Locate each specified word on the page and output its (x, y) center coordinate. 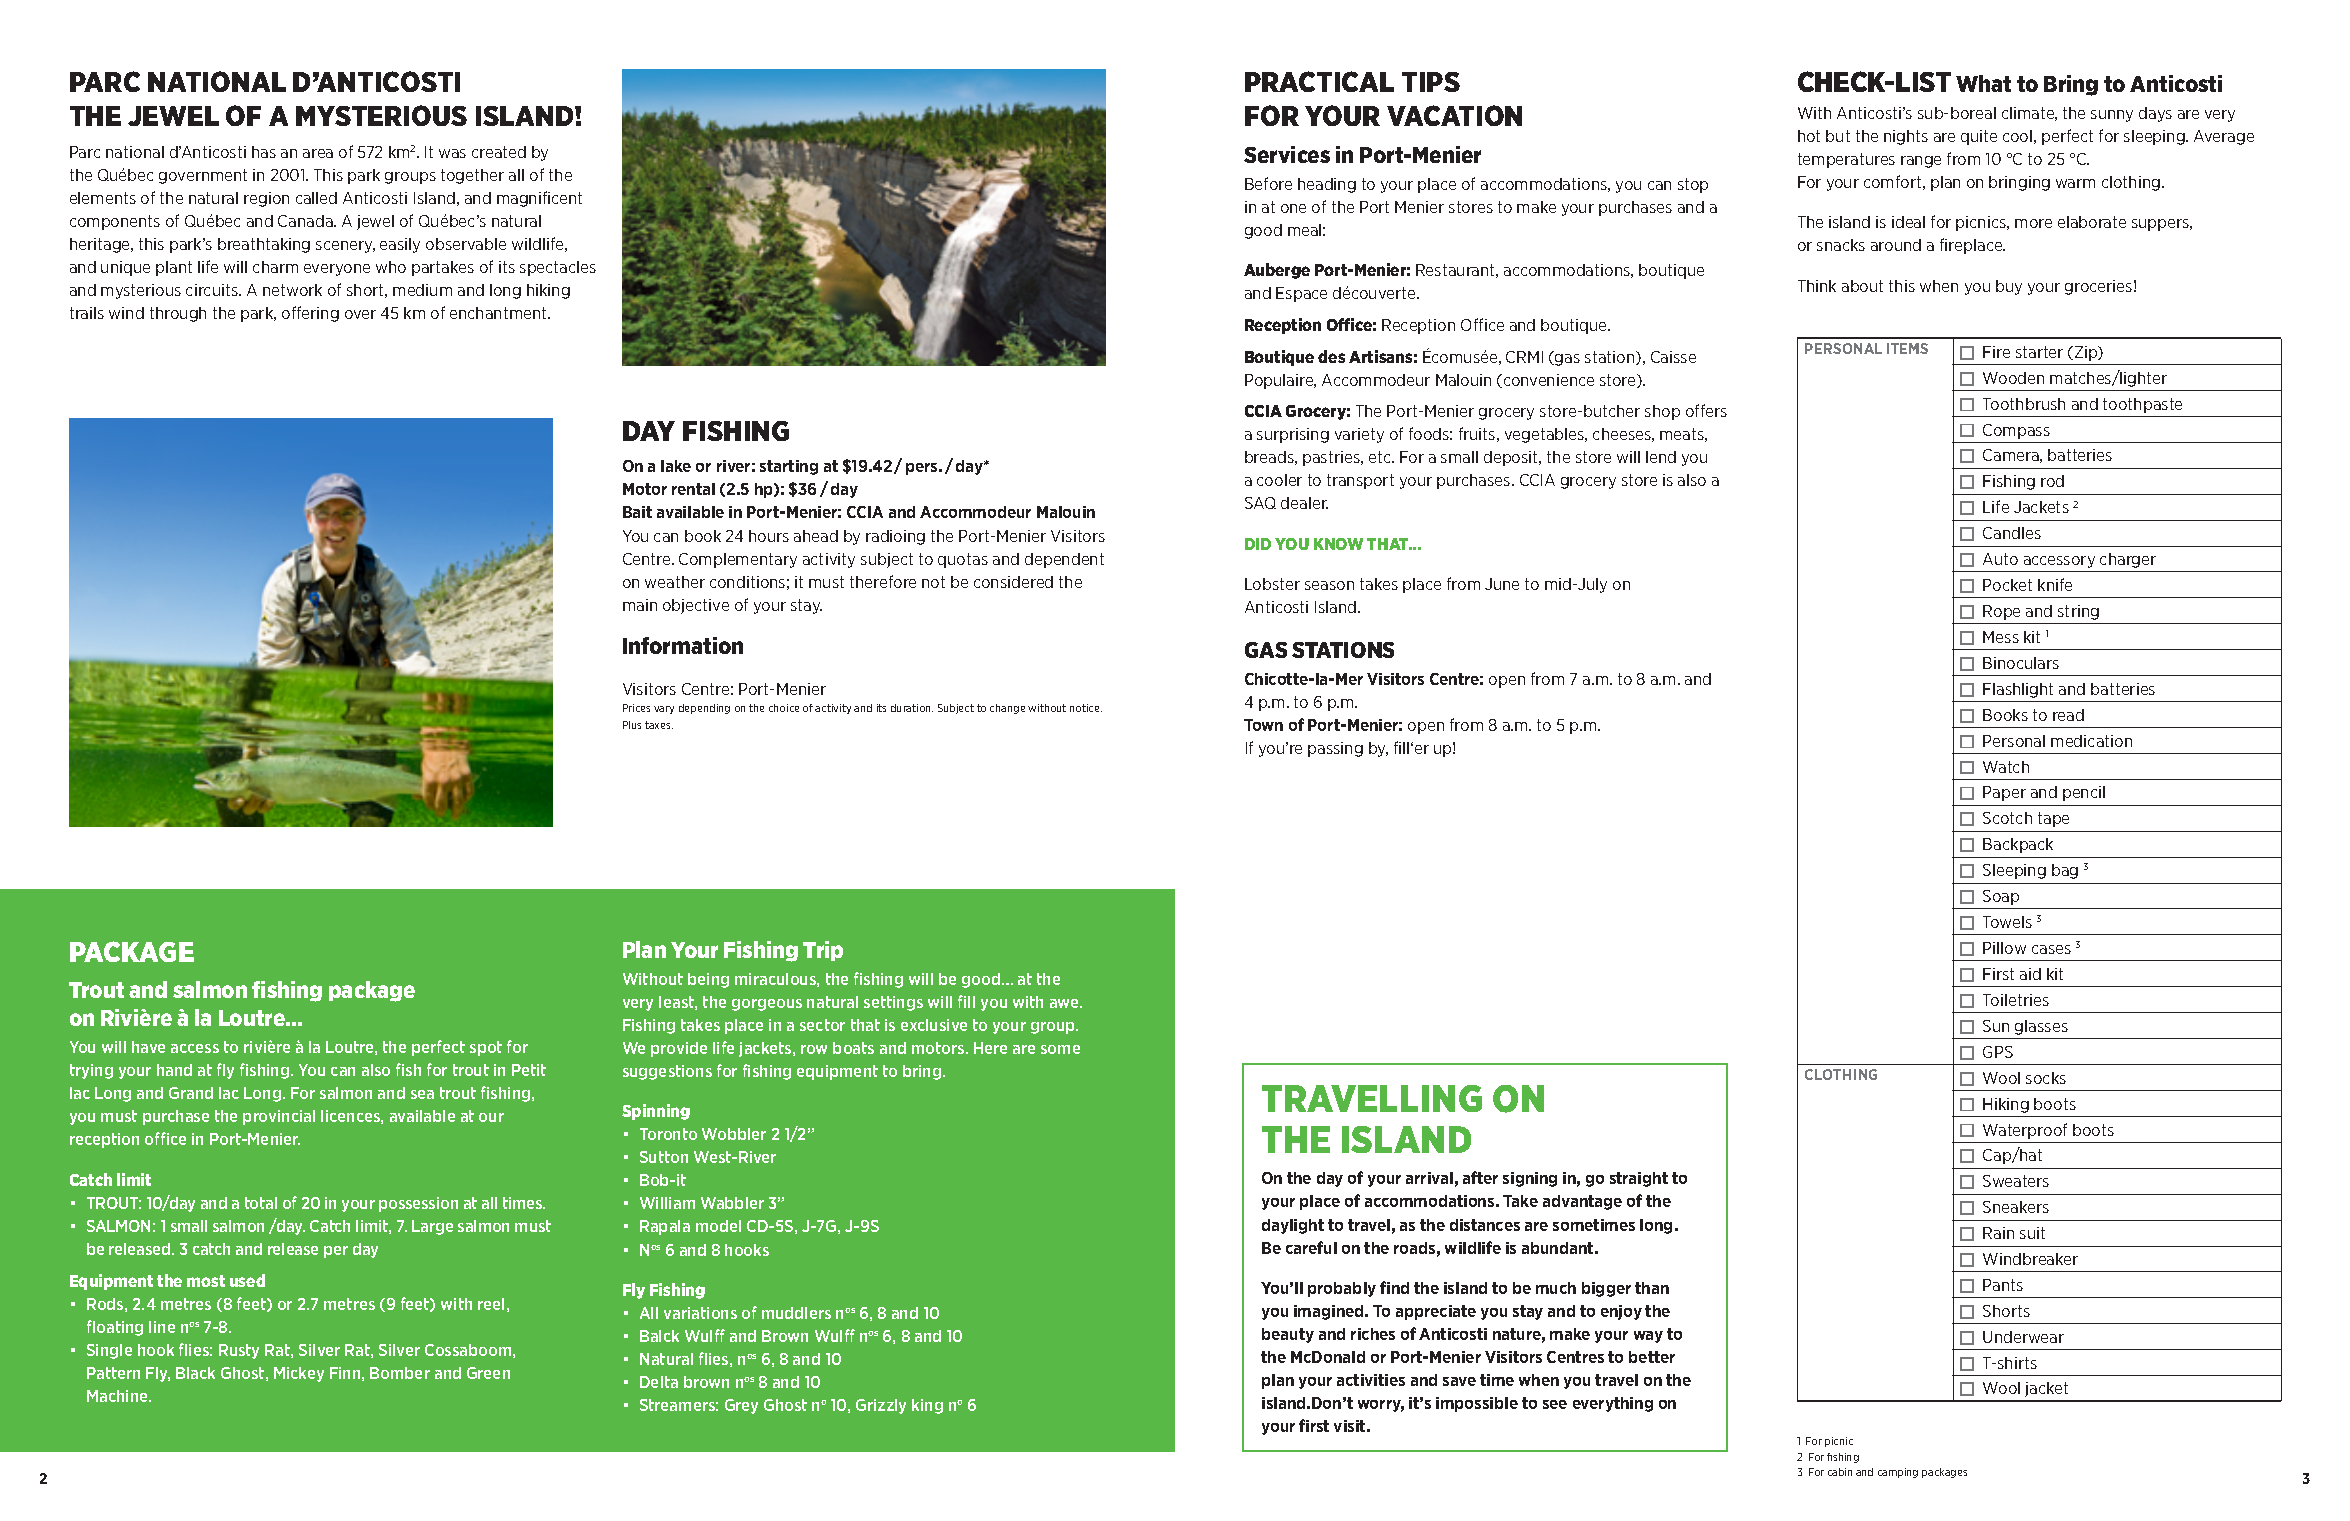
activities (1371, 1380)
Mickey (299, 1374)
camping (1898, 1473)
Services (1287, 154)
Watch (2006, 767)
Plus (632, 725)
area (318, 153)
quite (1979, 137)
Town (1263, 725)
